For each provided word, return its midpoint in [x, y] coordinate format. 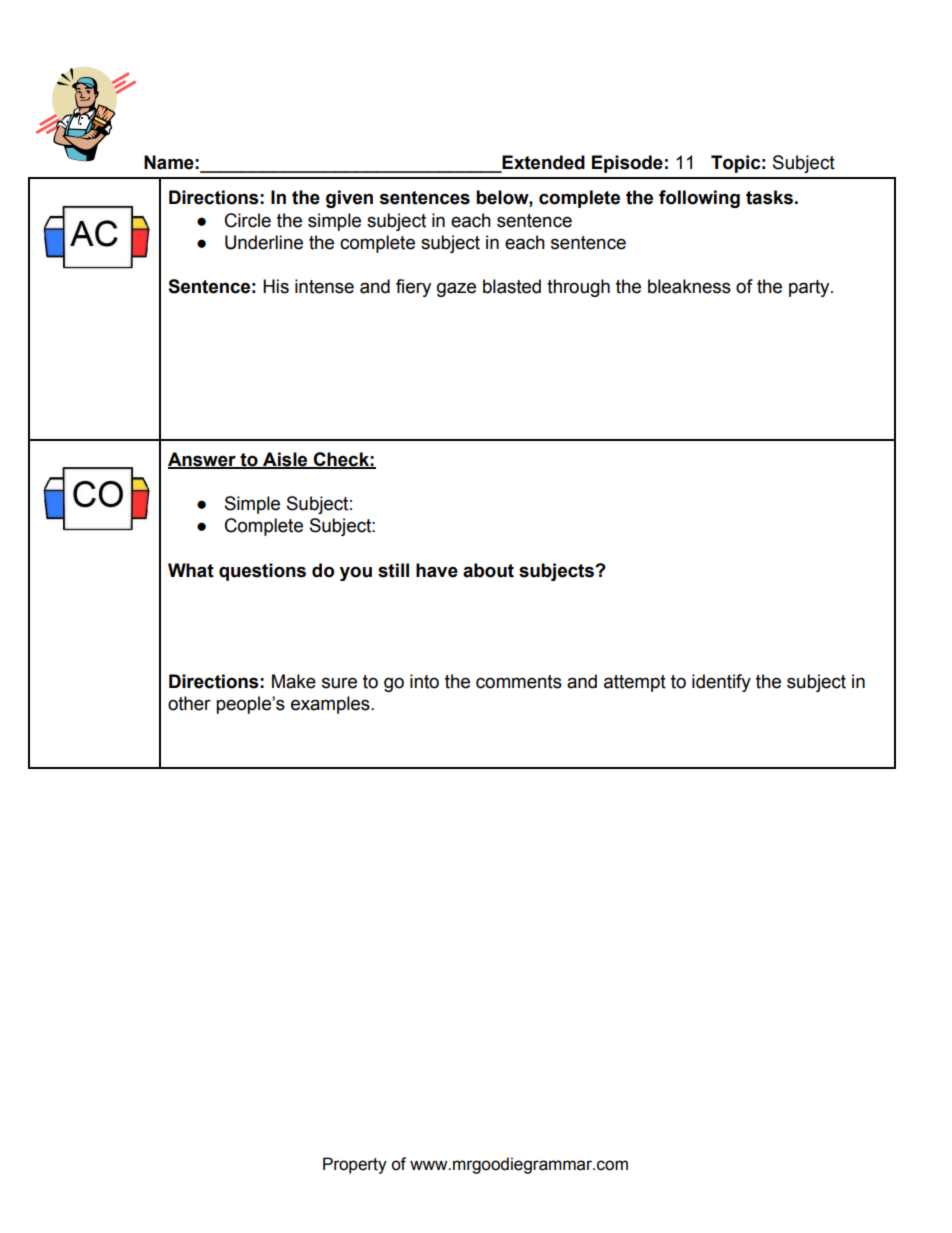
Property [355, 1165]
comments [519, 682]
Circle [248, 220]
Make [294, 681]
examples [331, 705]
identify [721, 683]
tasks [769, 197]
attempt [635, 683]
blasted [512, 286]
